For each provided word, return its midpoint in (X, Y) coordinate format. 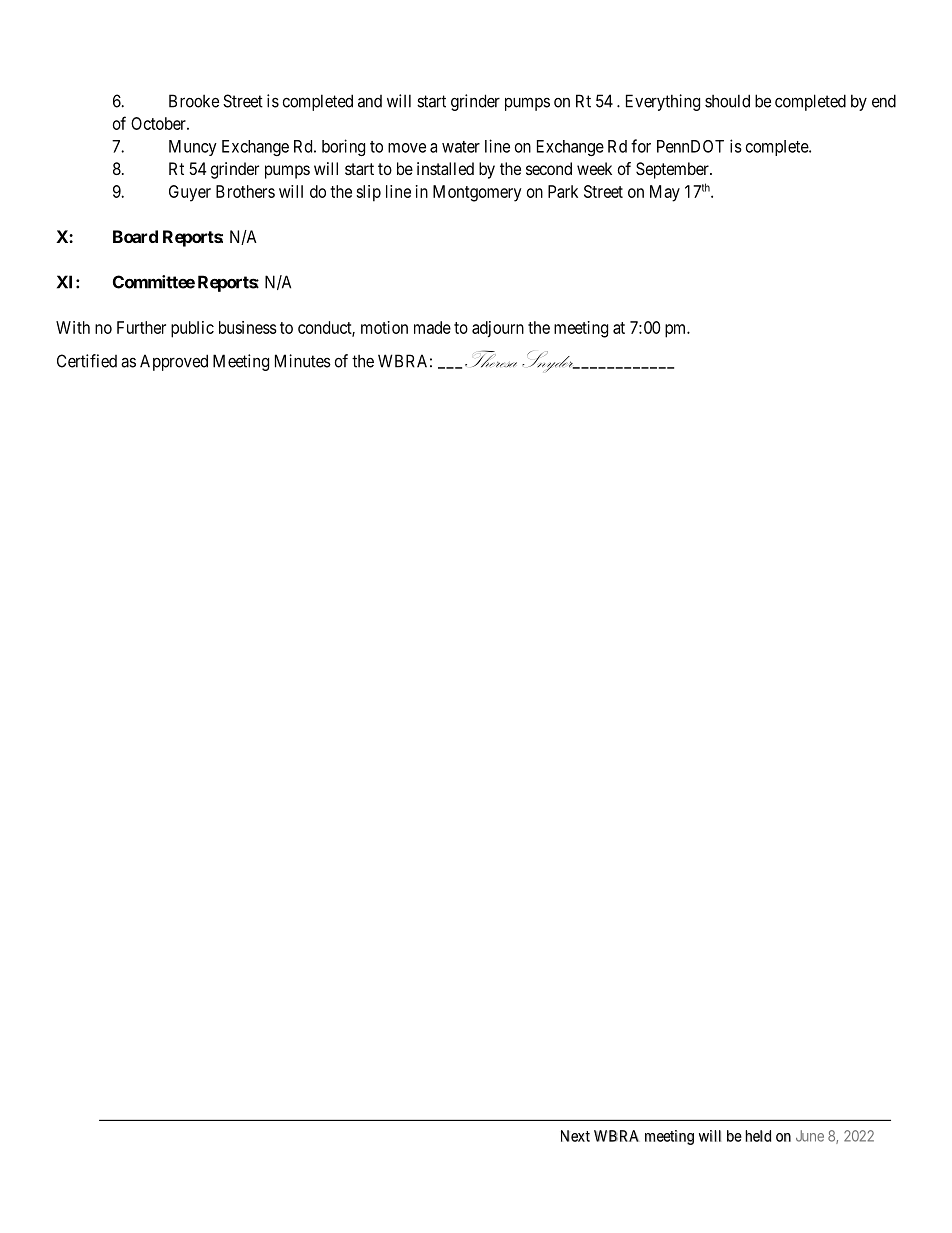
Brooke (194, 101)
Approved (174, 362)
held (758, 1136)
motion (384, 327)
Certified (87, 361)
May (665, 193)
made (432, 327)
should (727, 101)
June (810, 1136)
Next (575, 1136)
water (461, 147)
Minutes (303, 361)
